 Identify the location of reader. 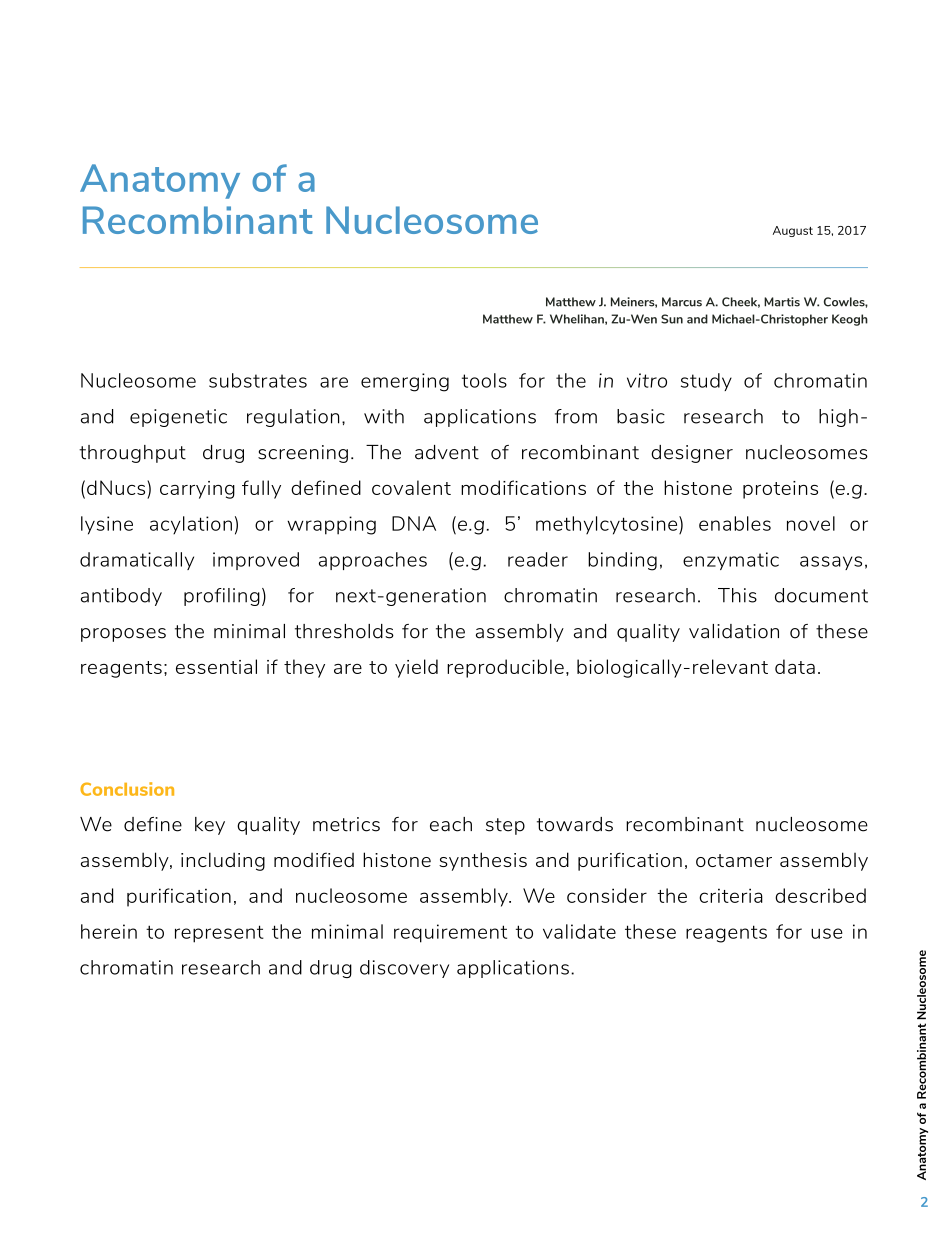
(538, 559).
